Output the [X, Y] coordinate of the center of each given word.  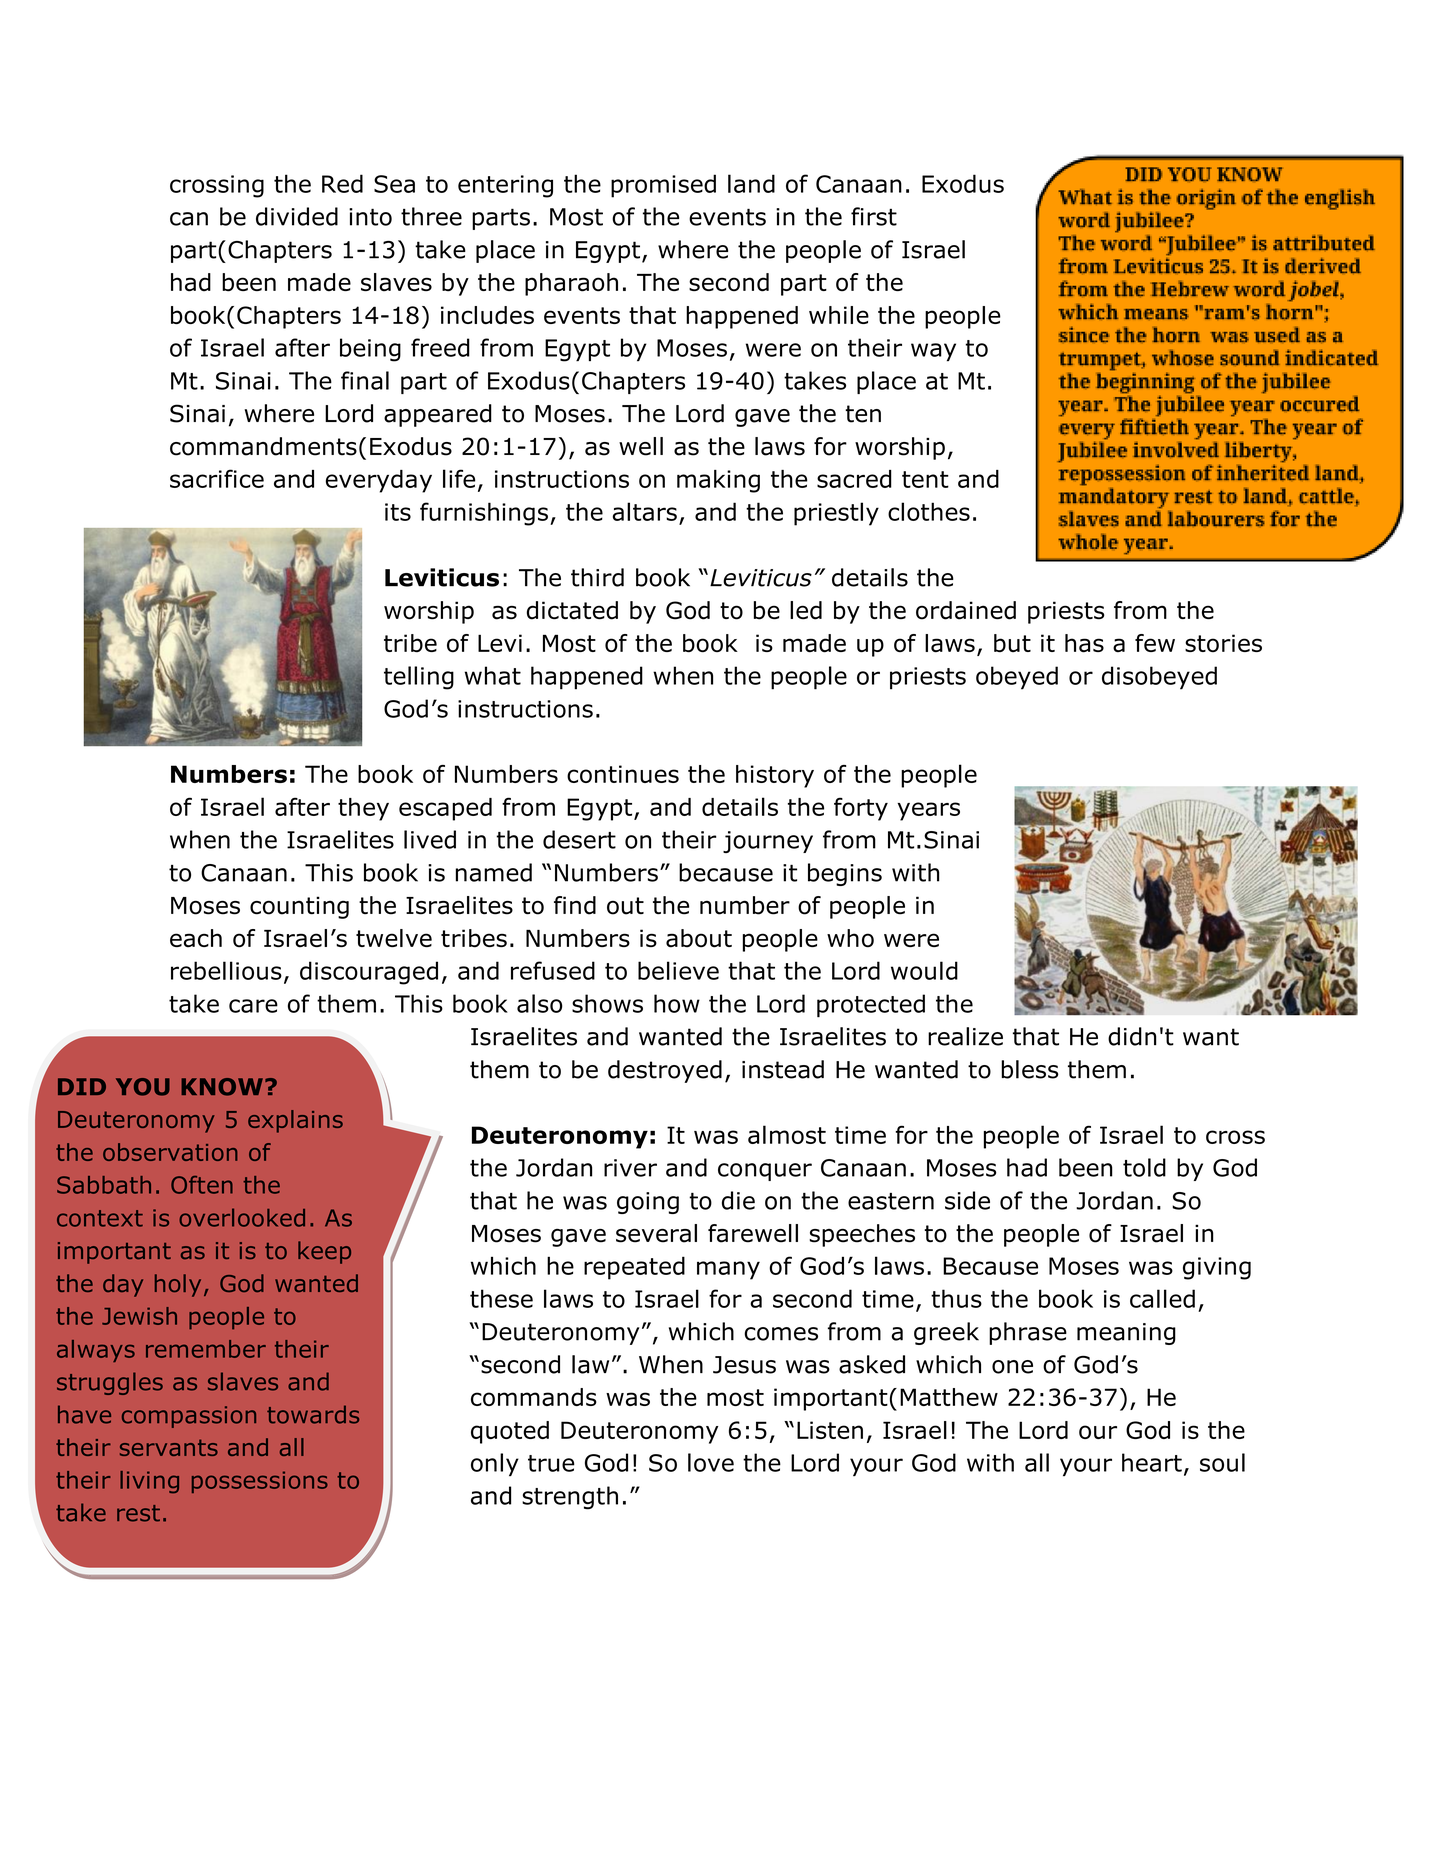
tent [925, 479]
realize [965, 1036]
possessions [260, 1482]
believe [678, 970]
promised [663, 186]
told [1144, 1167]
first [874, 216]
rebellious [226, 970]
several [656, 1233]
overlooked [242, 1217]
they [363, 809]
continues [623, 774]
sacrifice [217, 478]
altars [645, 511]
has [1084, 643]
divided [297, 216]
